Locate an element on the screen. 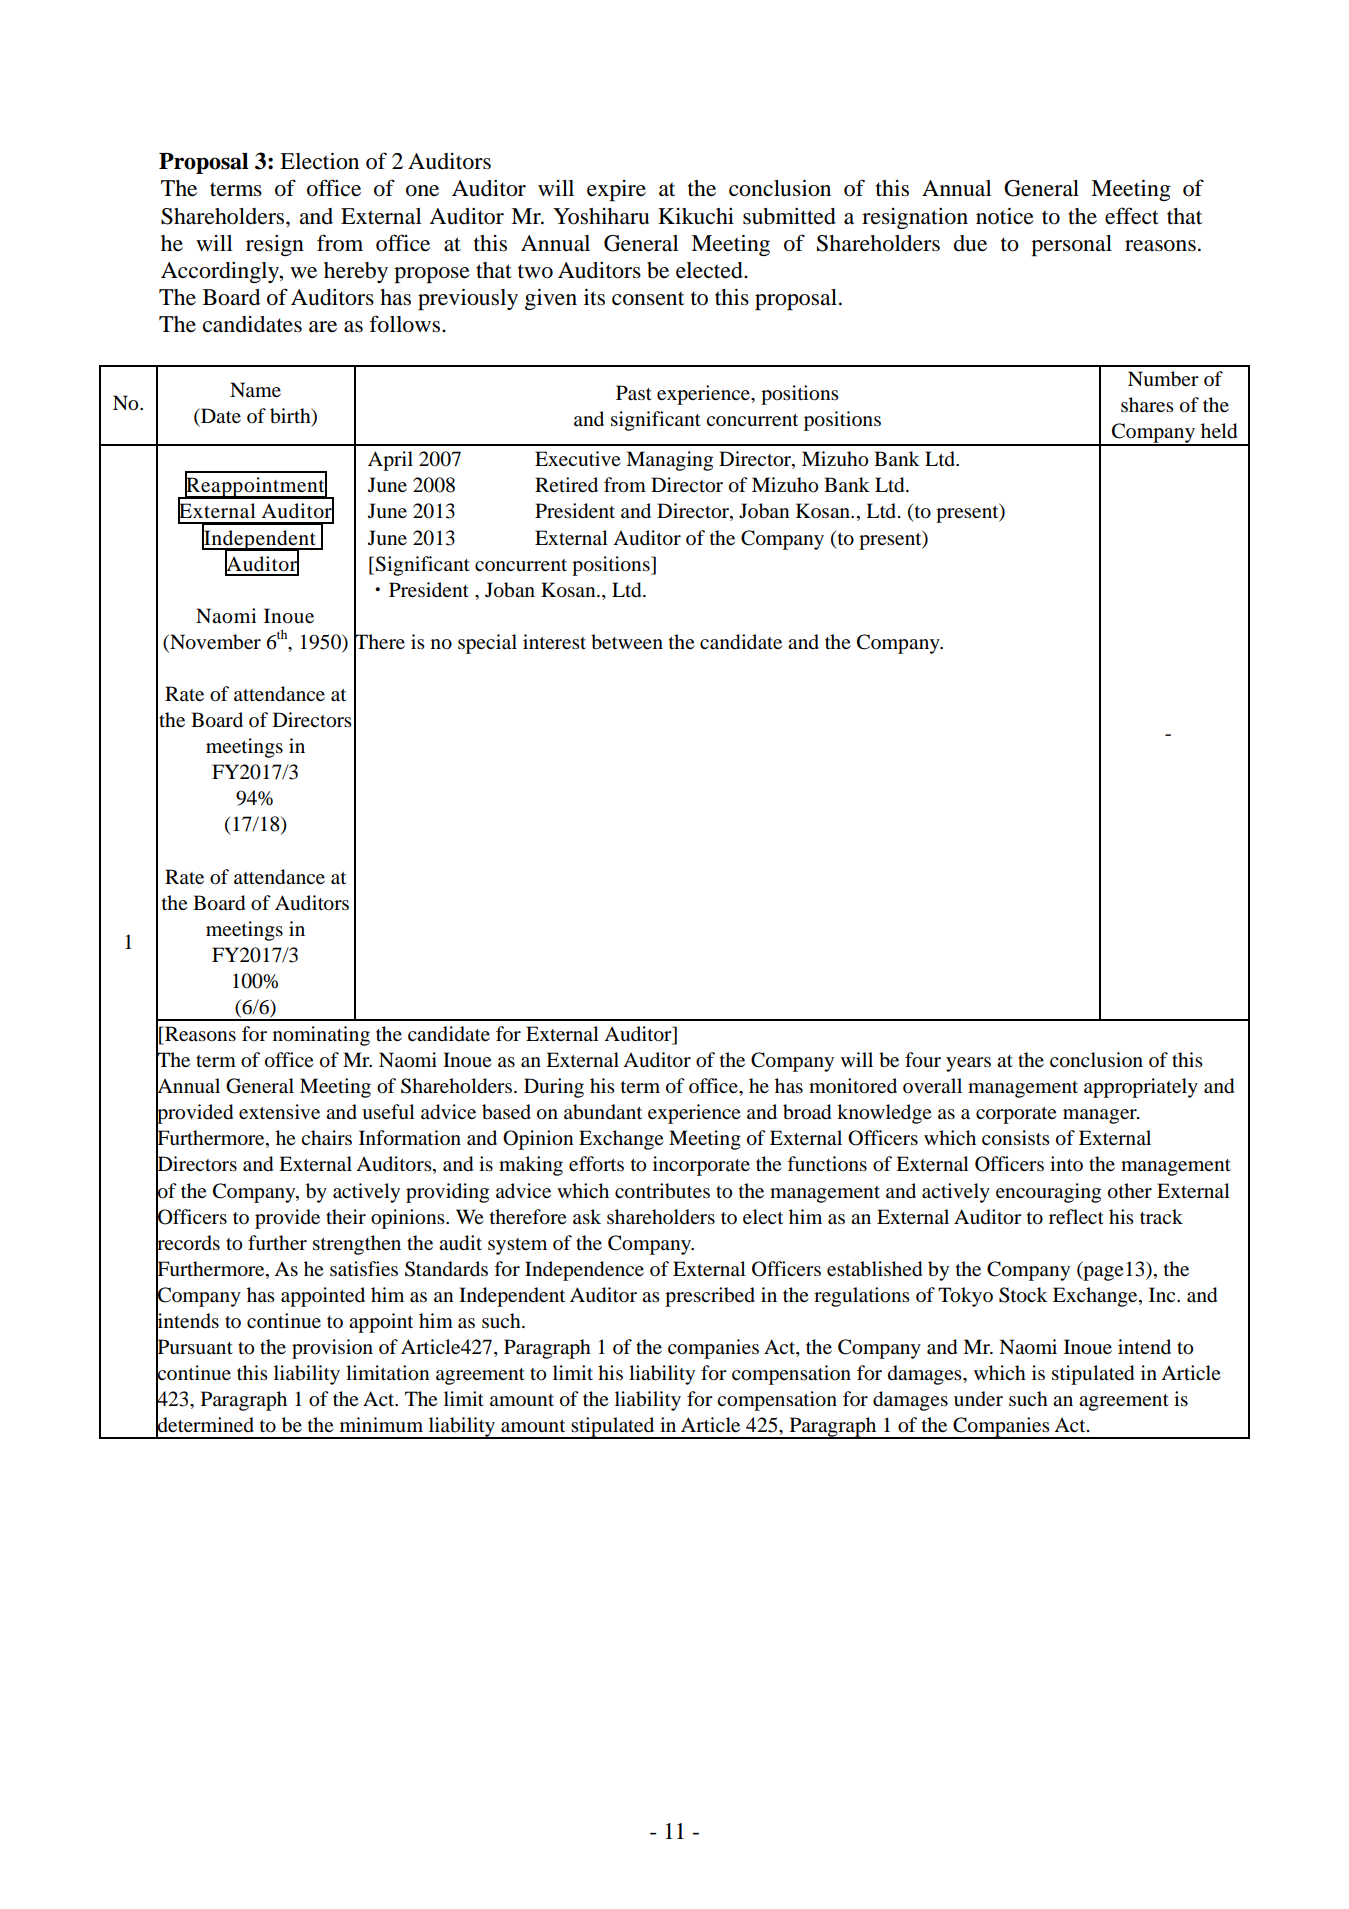 The height and width of the screenshot is (1909, 1349). November is located at coordinates (214, 643).
